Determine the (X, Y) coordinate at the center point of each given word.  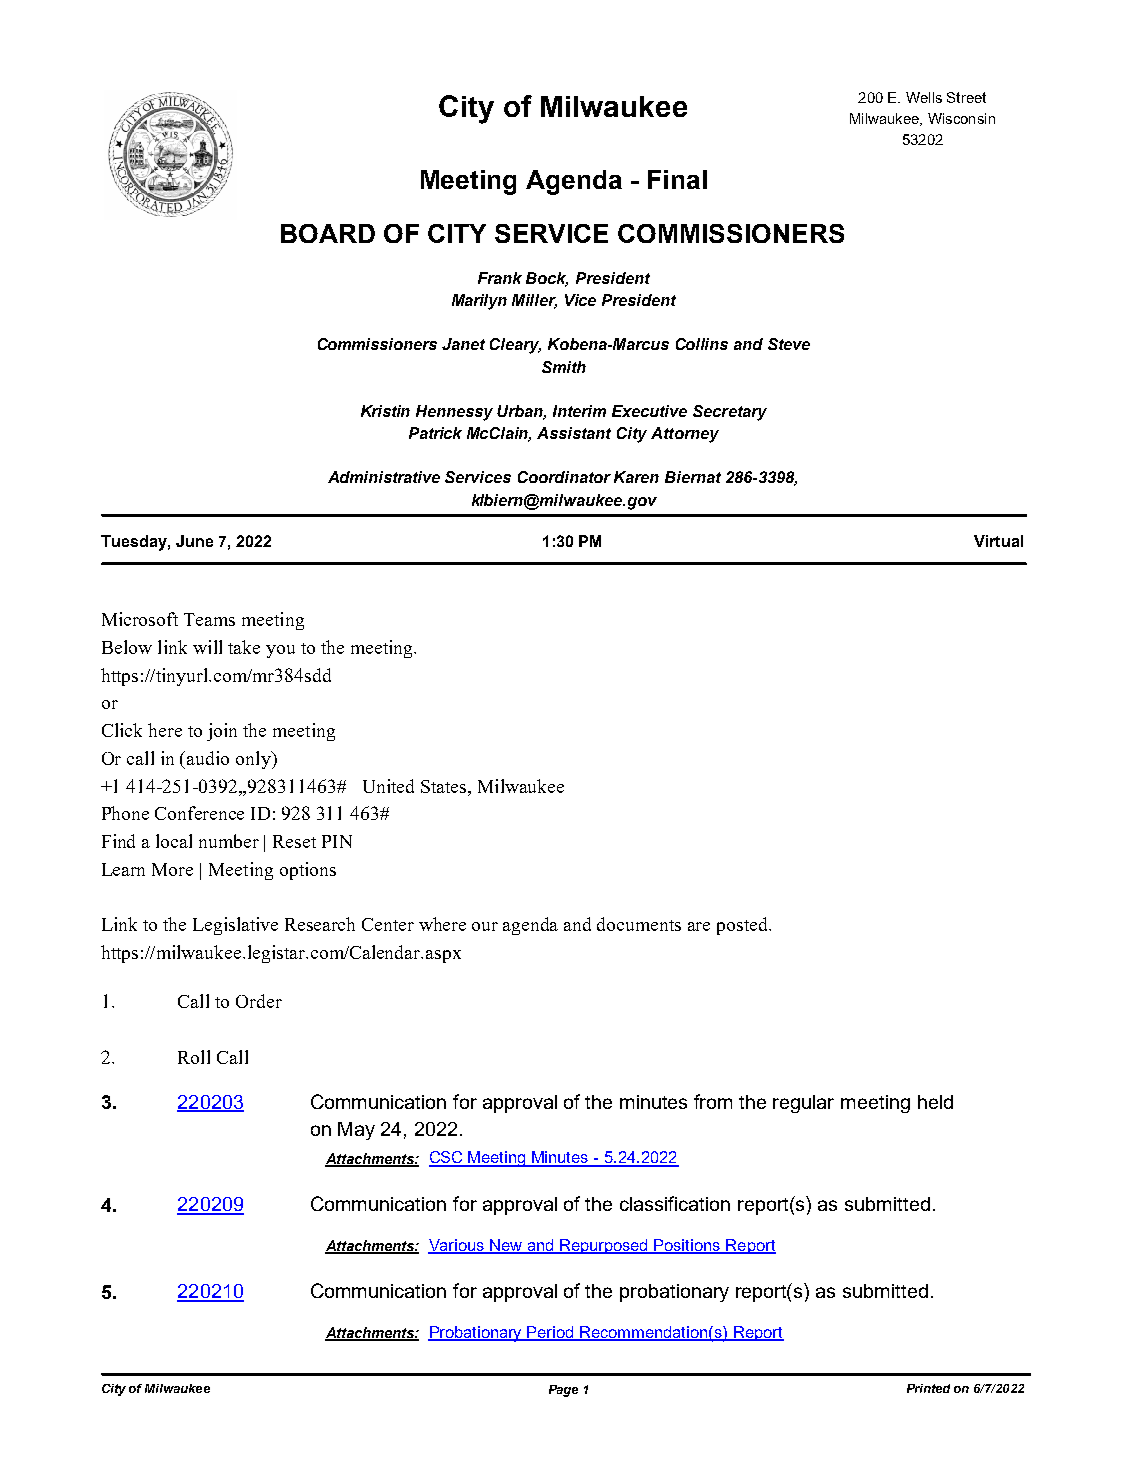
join (222, 732)
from (713, 1101)
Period (551, 1333)
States (445, 786)
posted (744, 926)
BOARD (328, 233)
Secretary (730, 413)
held (935, 1102)
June (194, 541)
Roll (194, 1057)
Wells (924, 97)
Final (677, 179)
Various (457, 1246)
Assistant (574, 433)
